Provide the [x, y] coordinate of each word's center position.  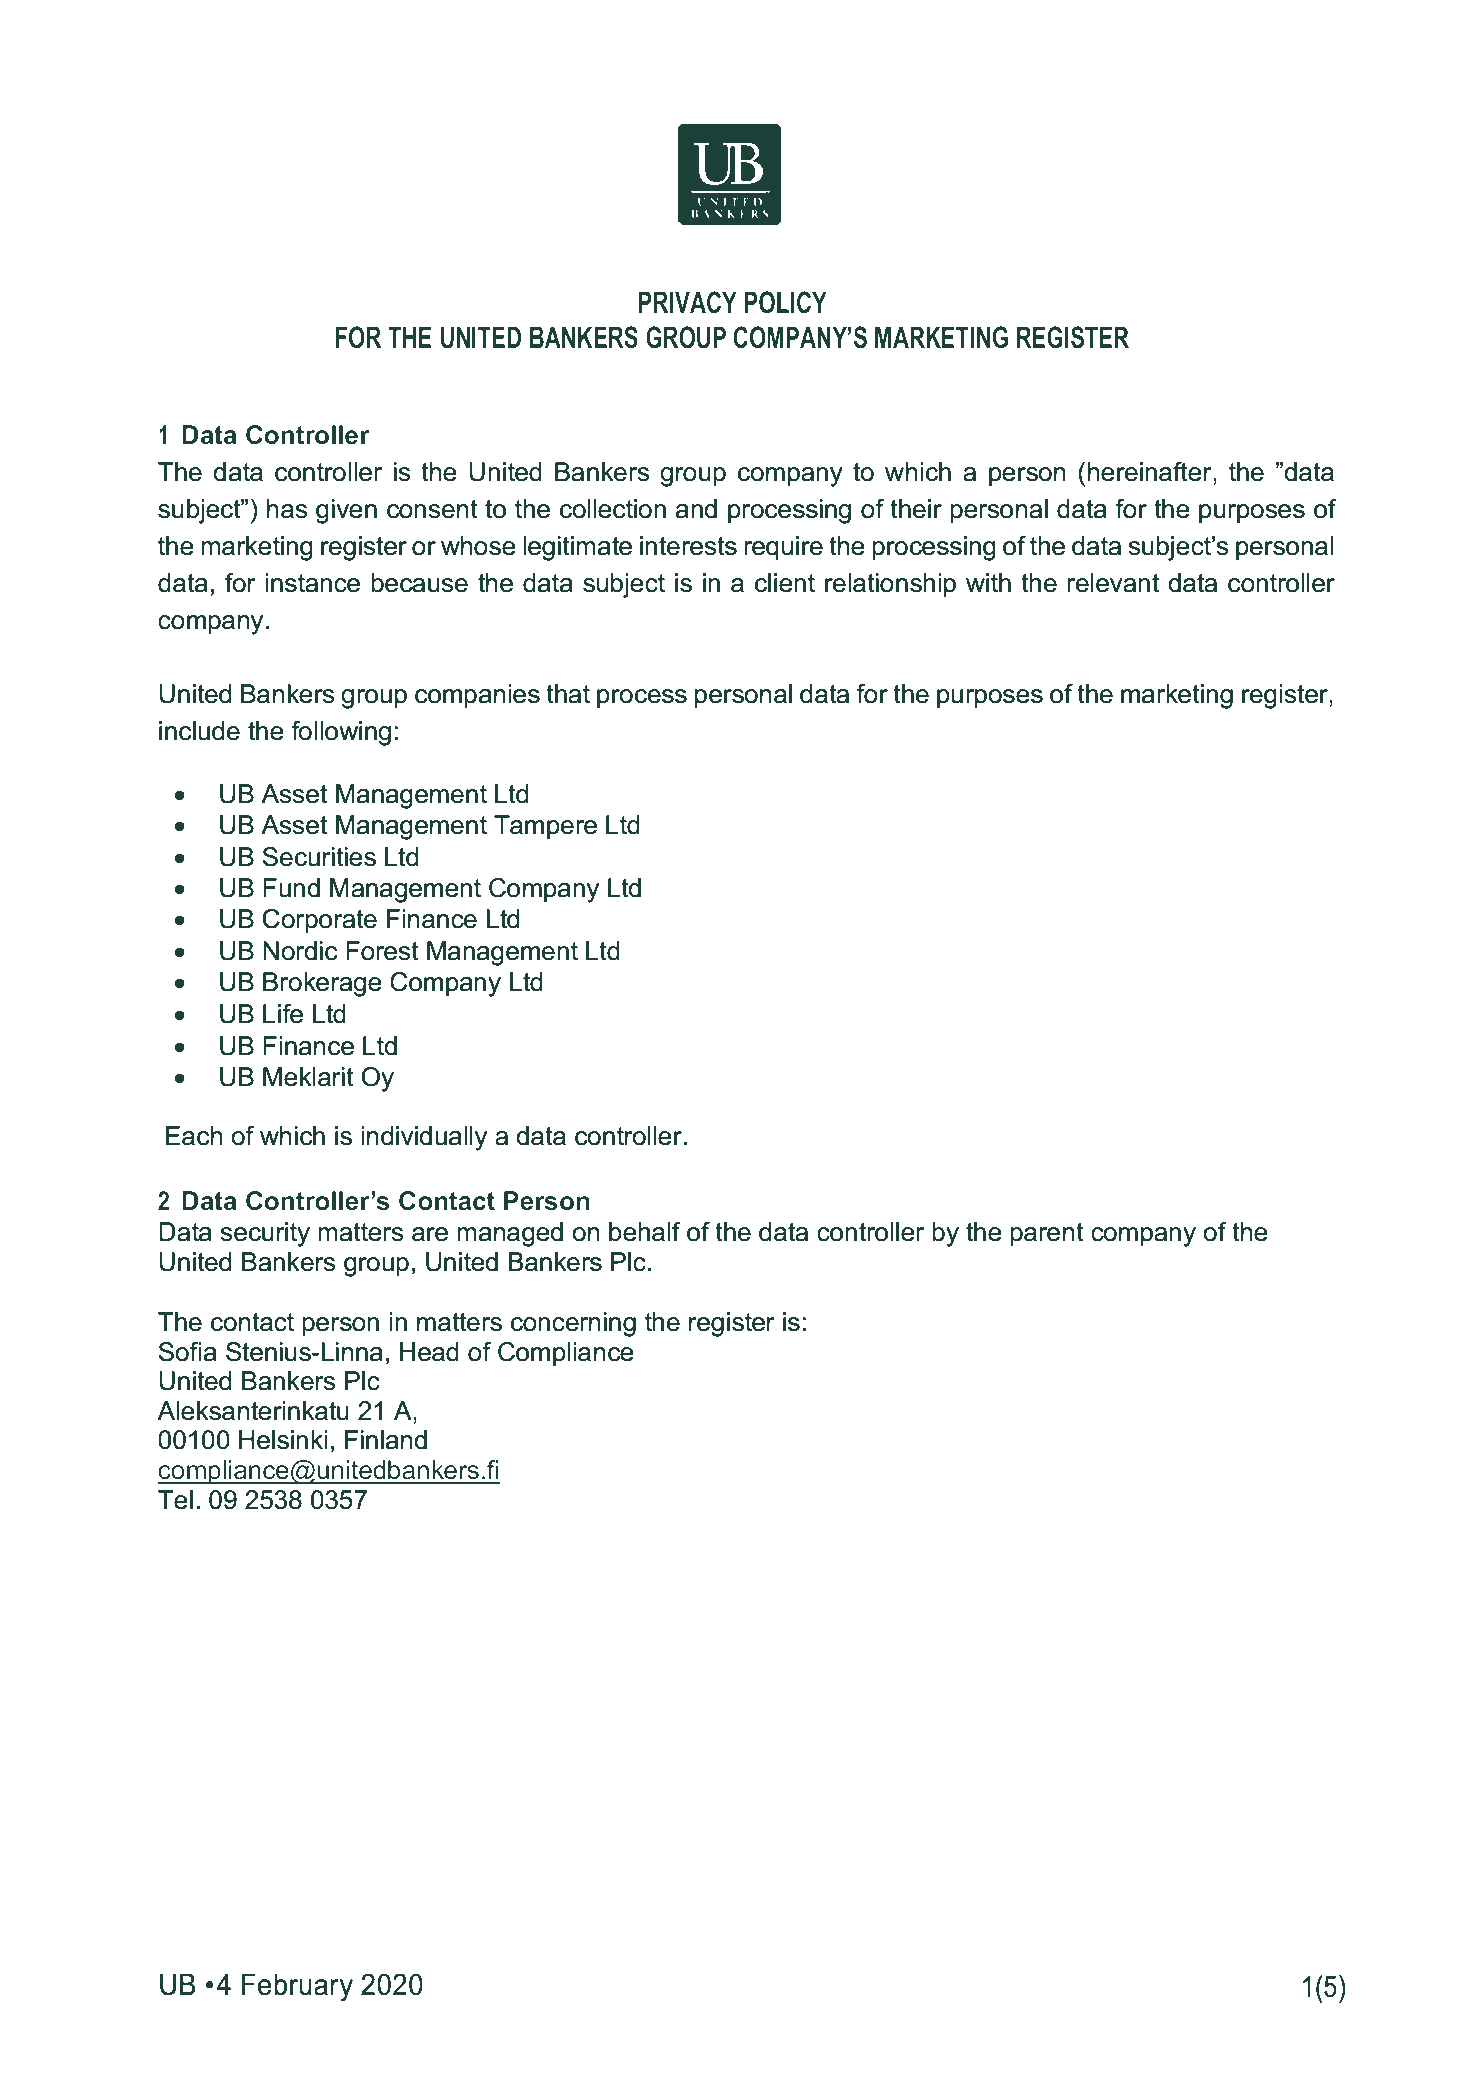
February [297, 1987]
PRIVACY [688, 302]
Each [194, 1136]
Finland [386, 1440]
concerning [573, 1324]
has [287, 509]
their [916, 509]
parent [1047, 1235]
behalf [645, 1232]
